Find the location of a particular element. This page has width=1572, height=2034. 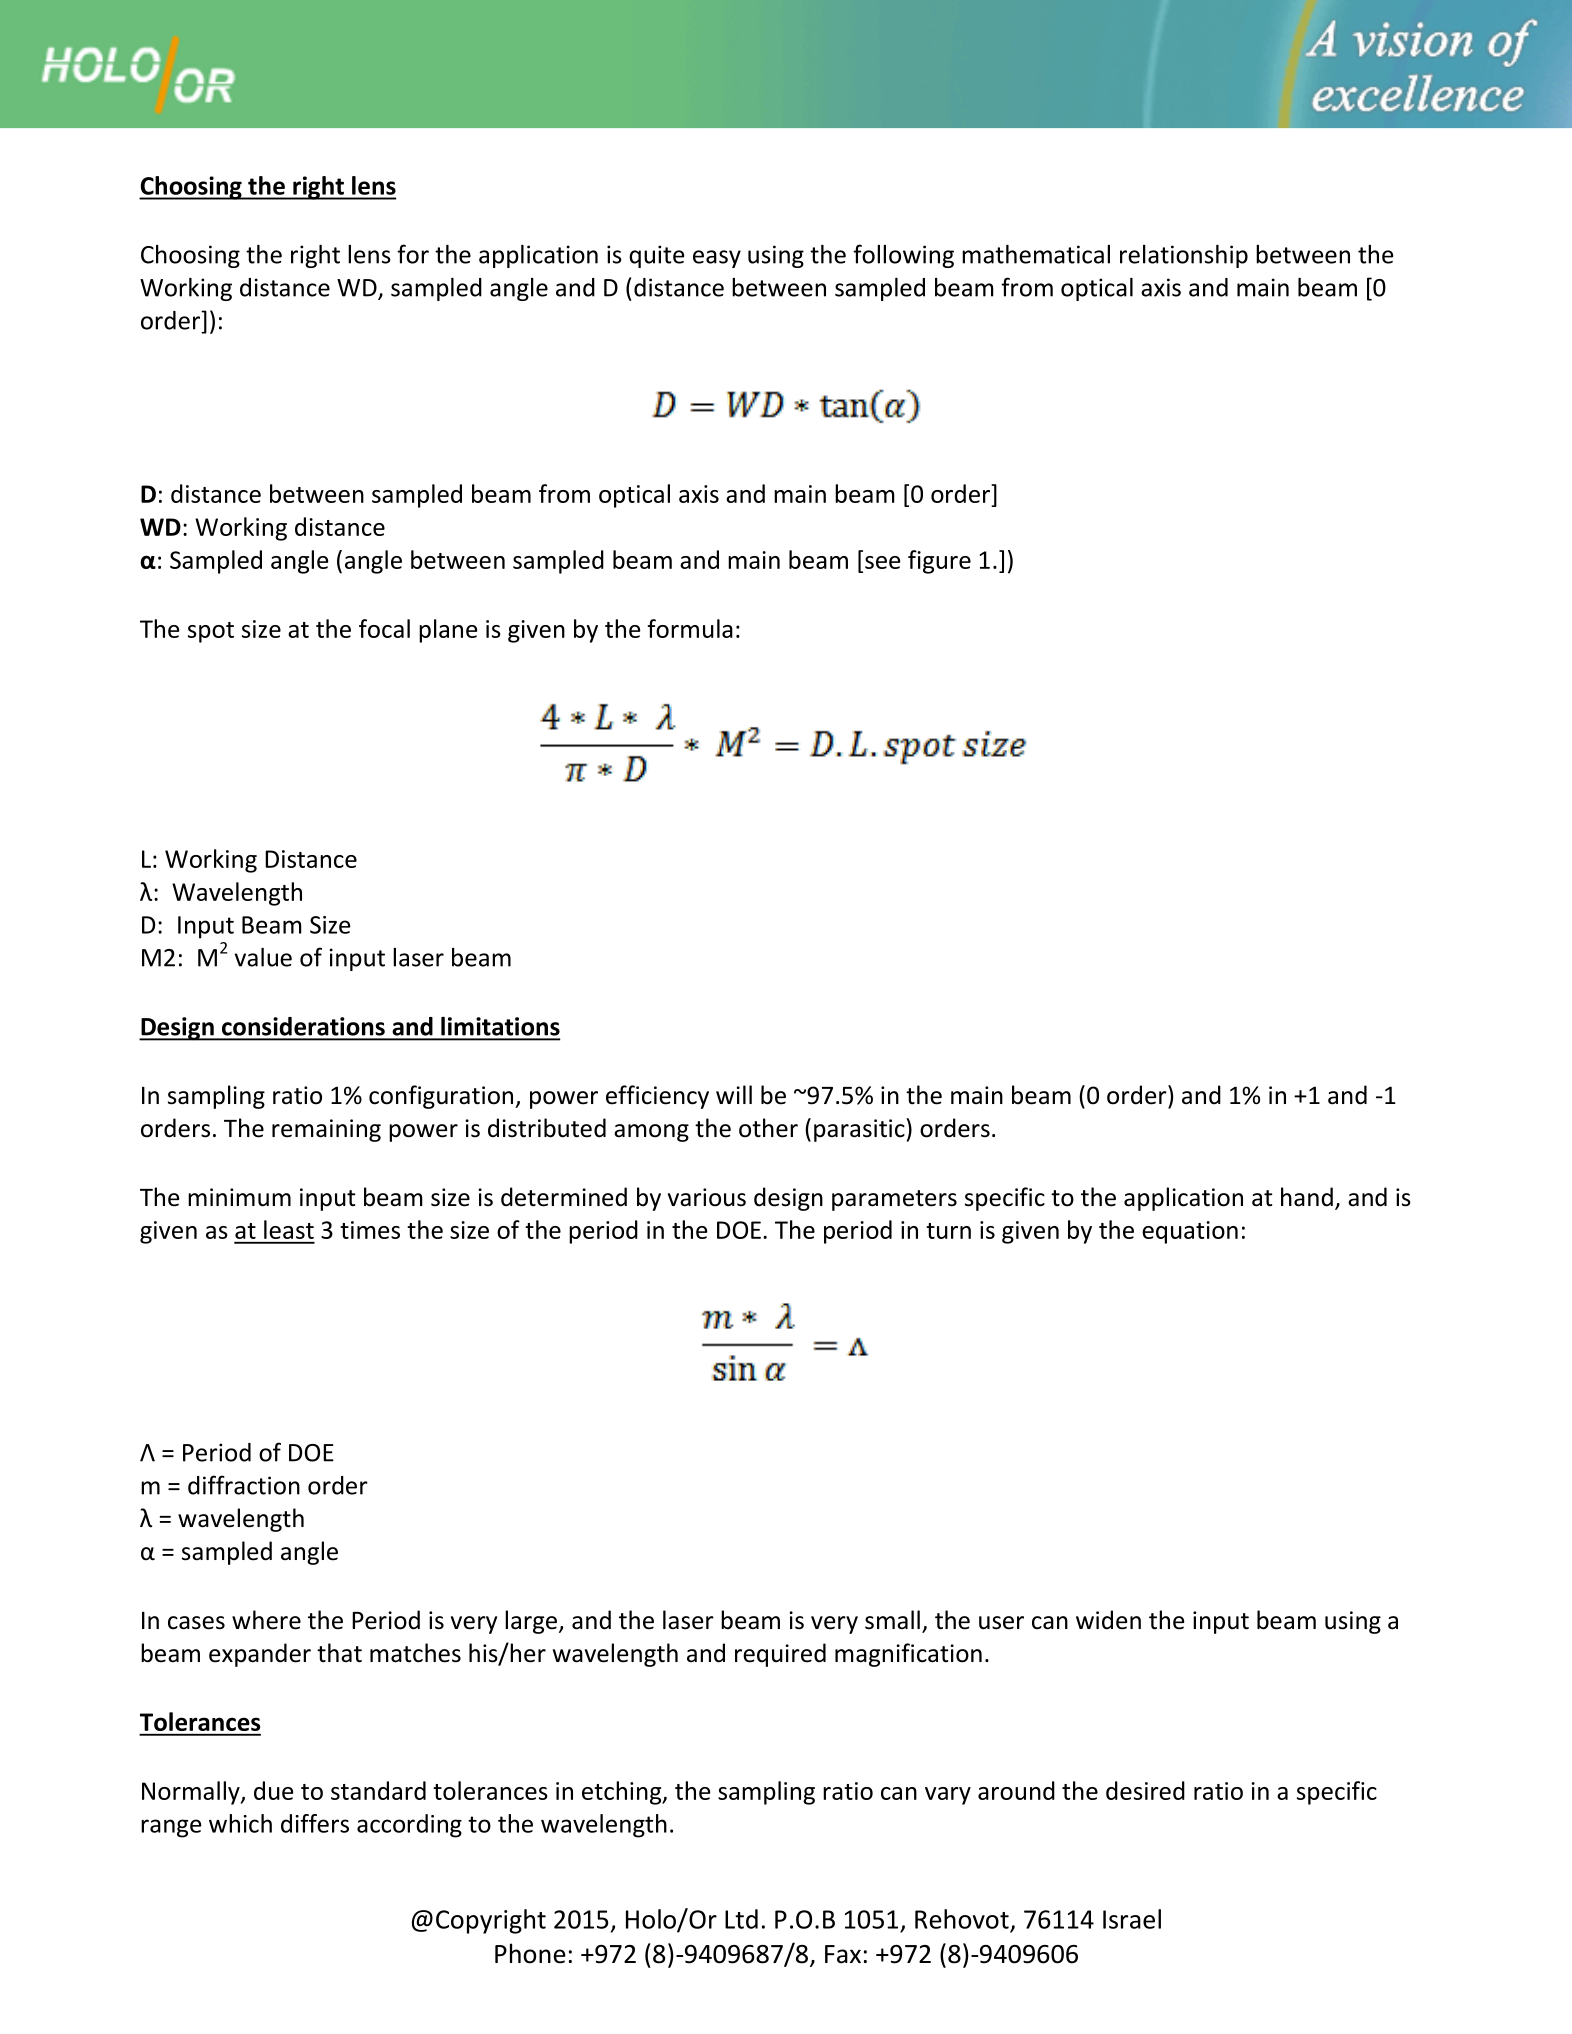

diffraction is located at coordinates (244, 1485).
